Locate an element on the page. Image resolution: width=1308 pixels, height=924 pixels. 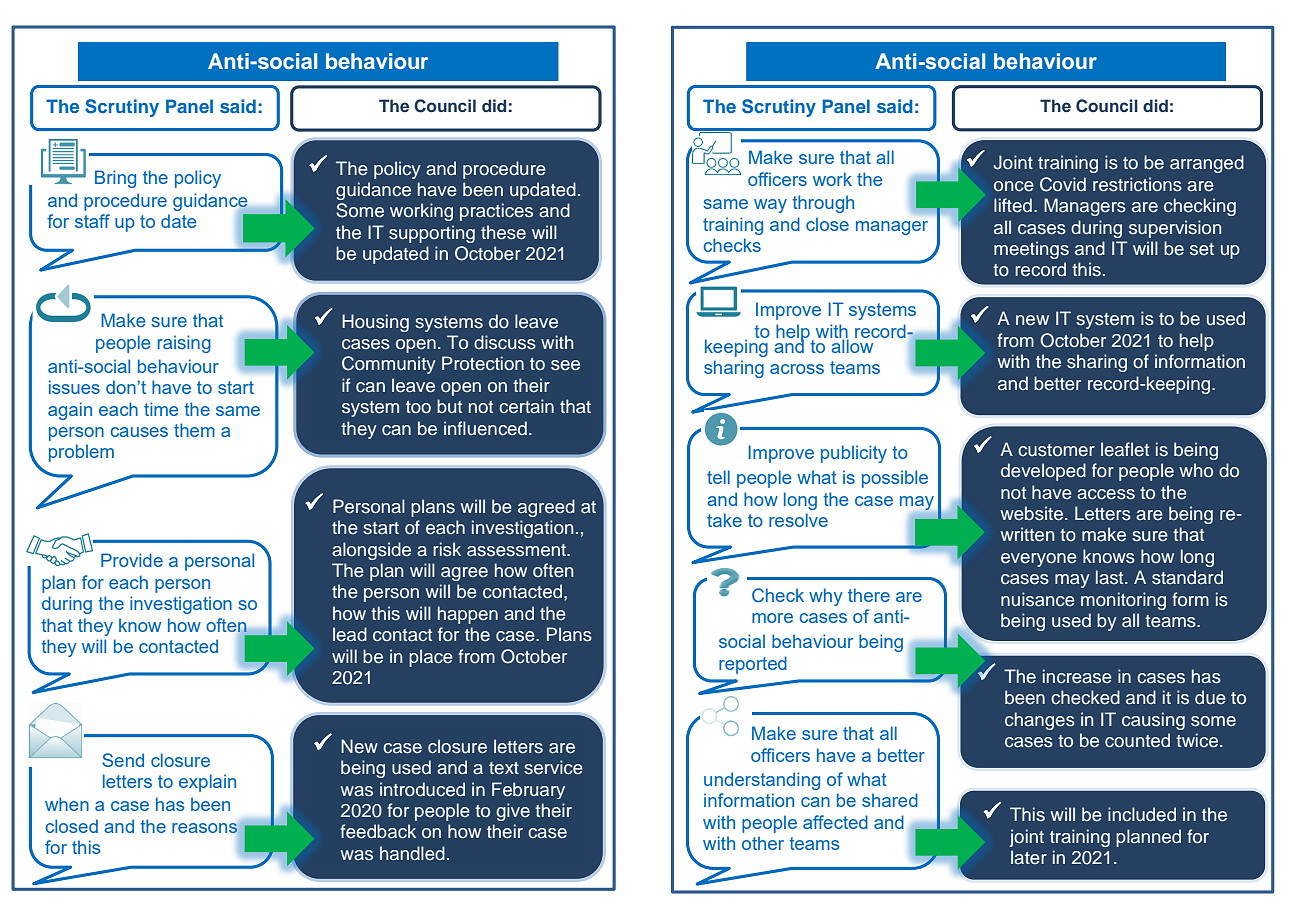
Covid is located at coordinates (1063, 184).
